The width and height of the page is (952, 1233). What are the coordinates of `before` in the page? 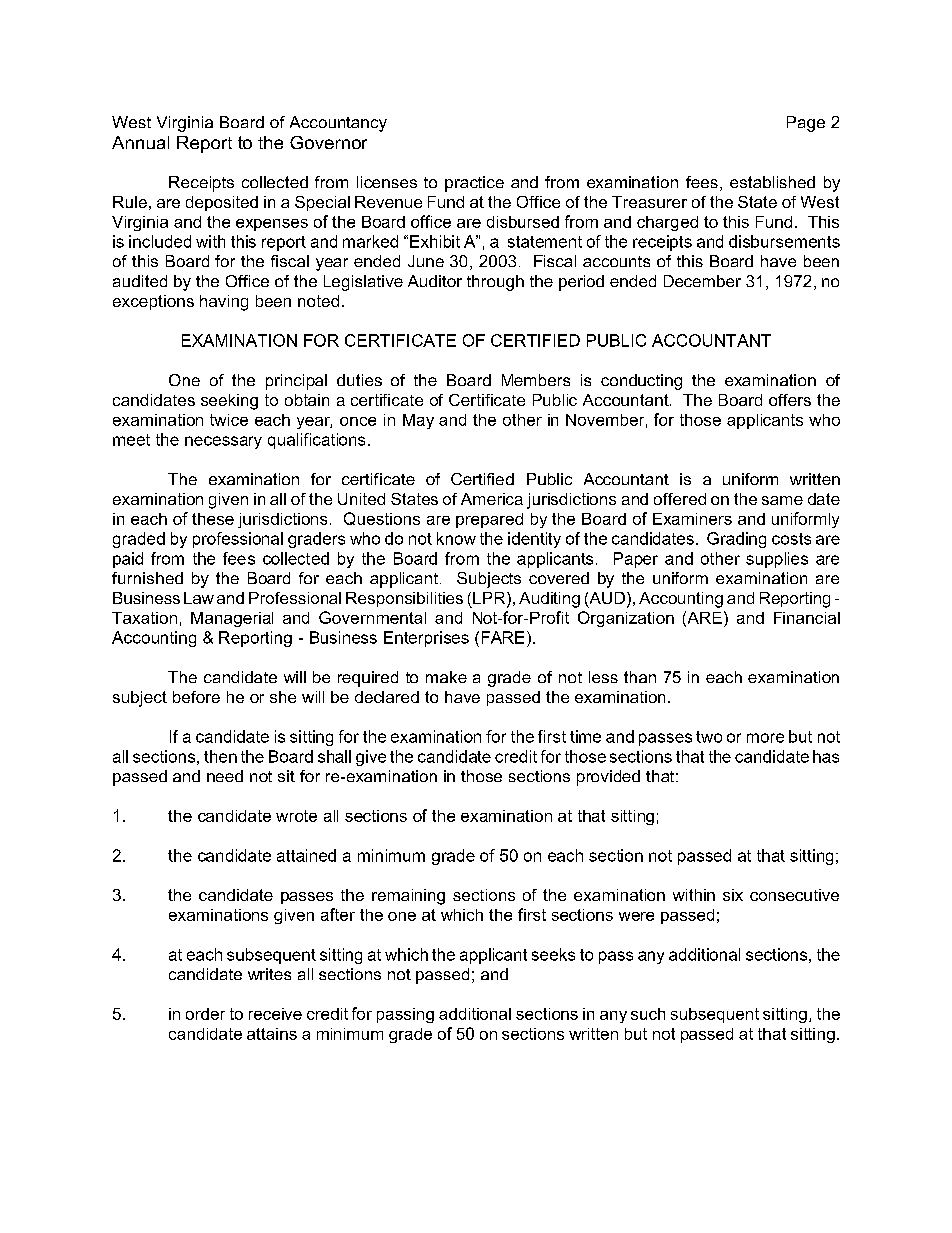 It's located at (196, 697).
